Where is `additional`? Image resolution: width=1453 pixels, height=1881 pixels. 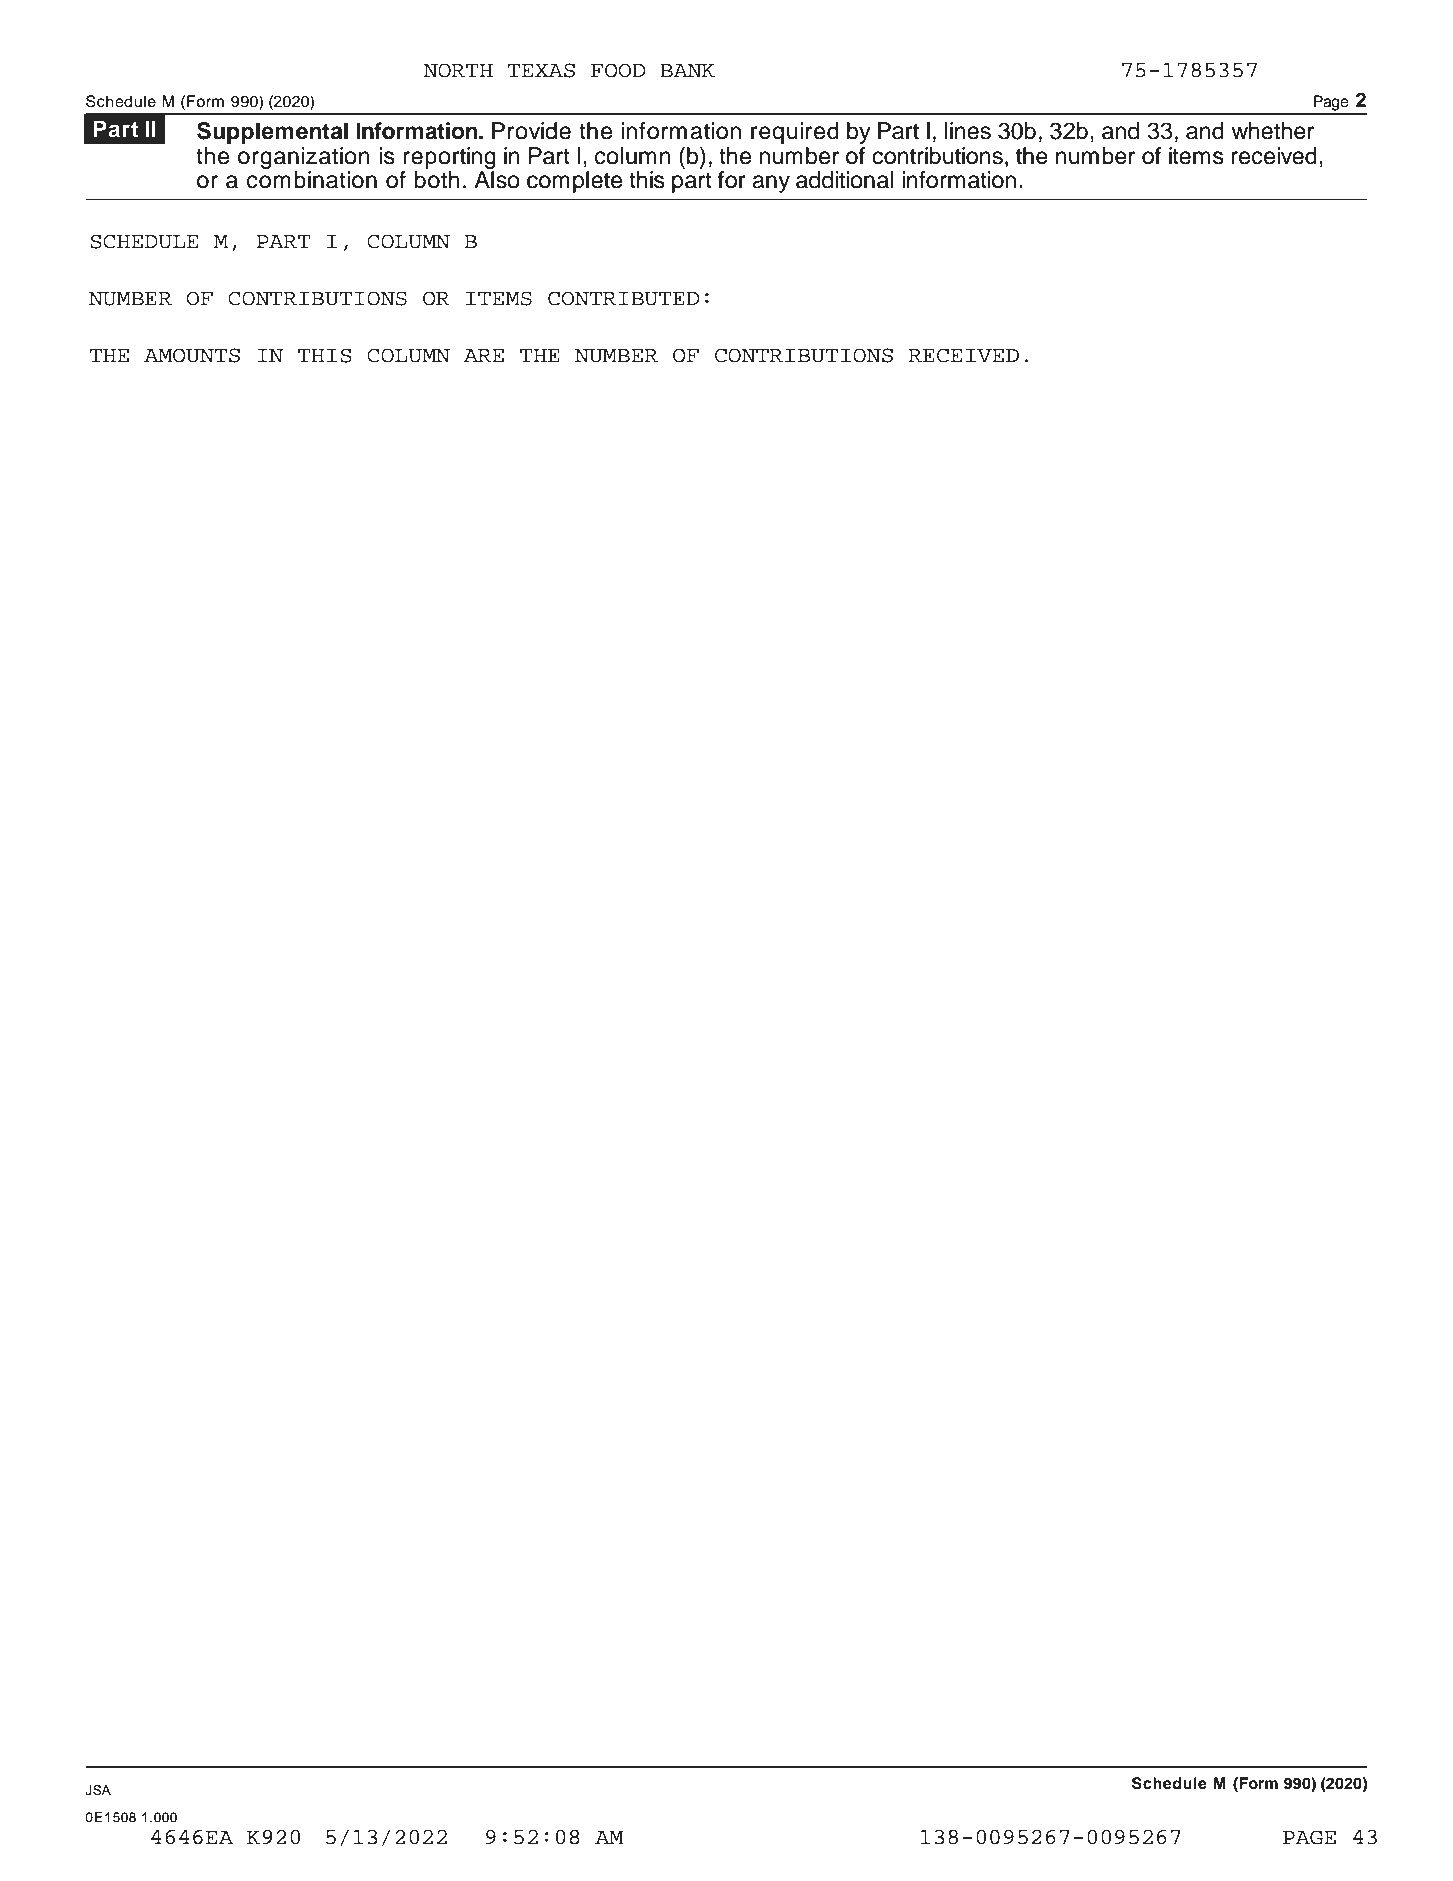 additional is located at coordinates (844, 180).
